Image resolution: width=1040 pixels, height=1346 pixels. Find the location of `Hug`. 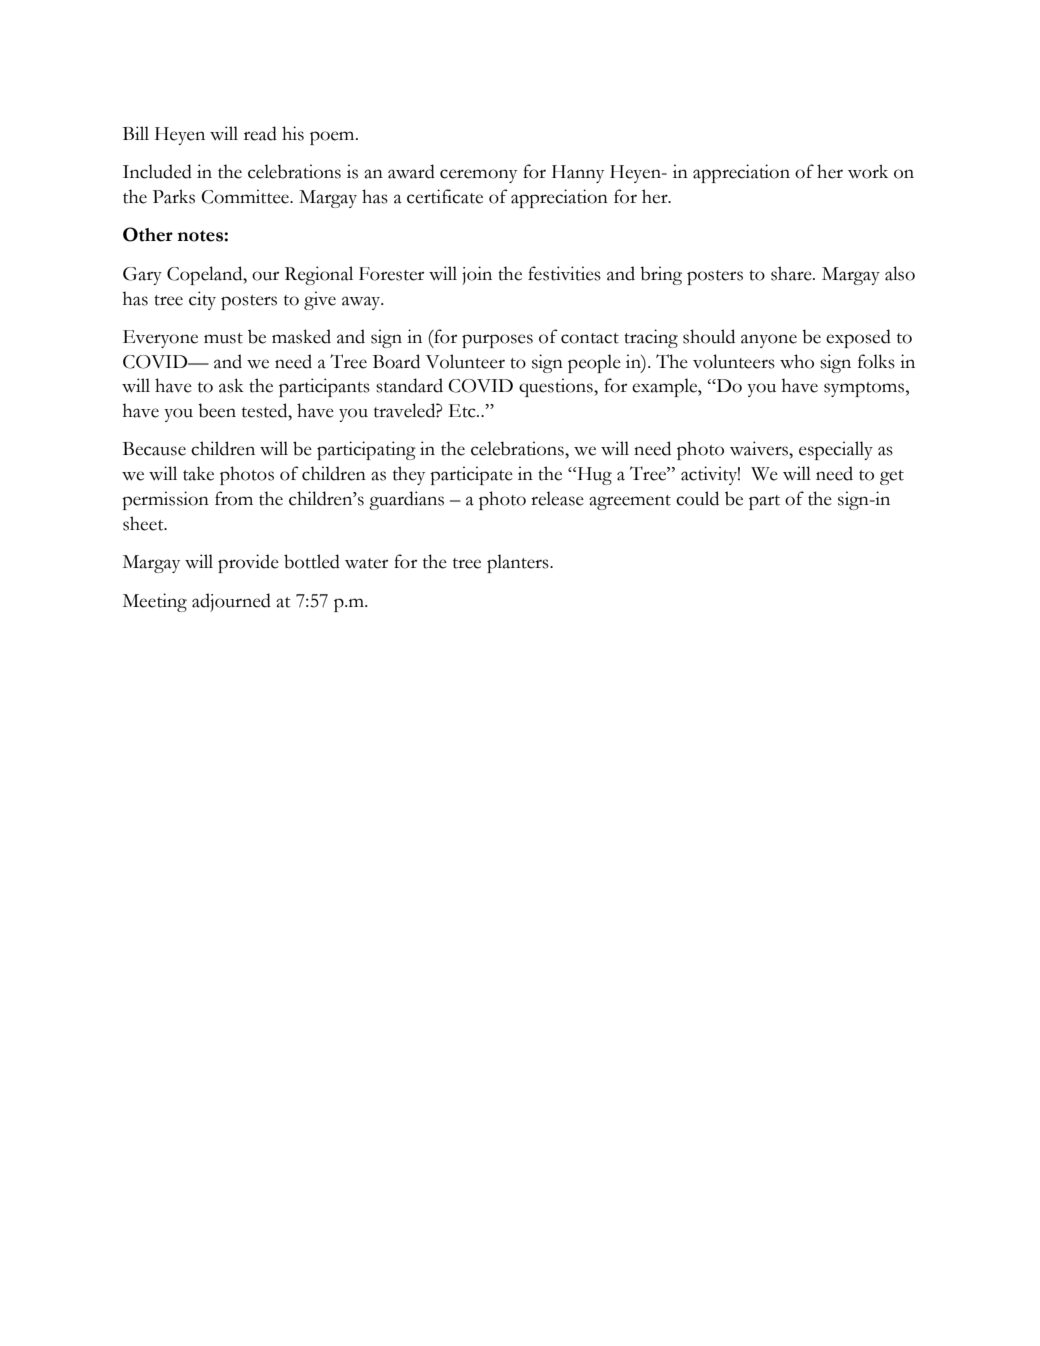

Hug is located at coordinates (593, 476).
